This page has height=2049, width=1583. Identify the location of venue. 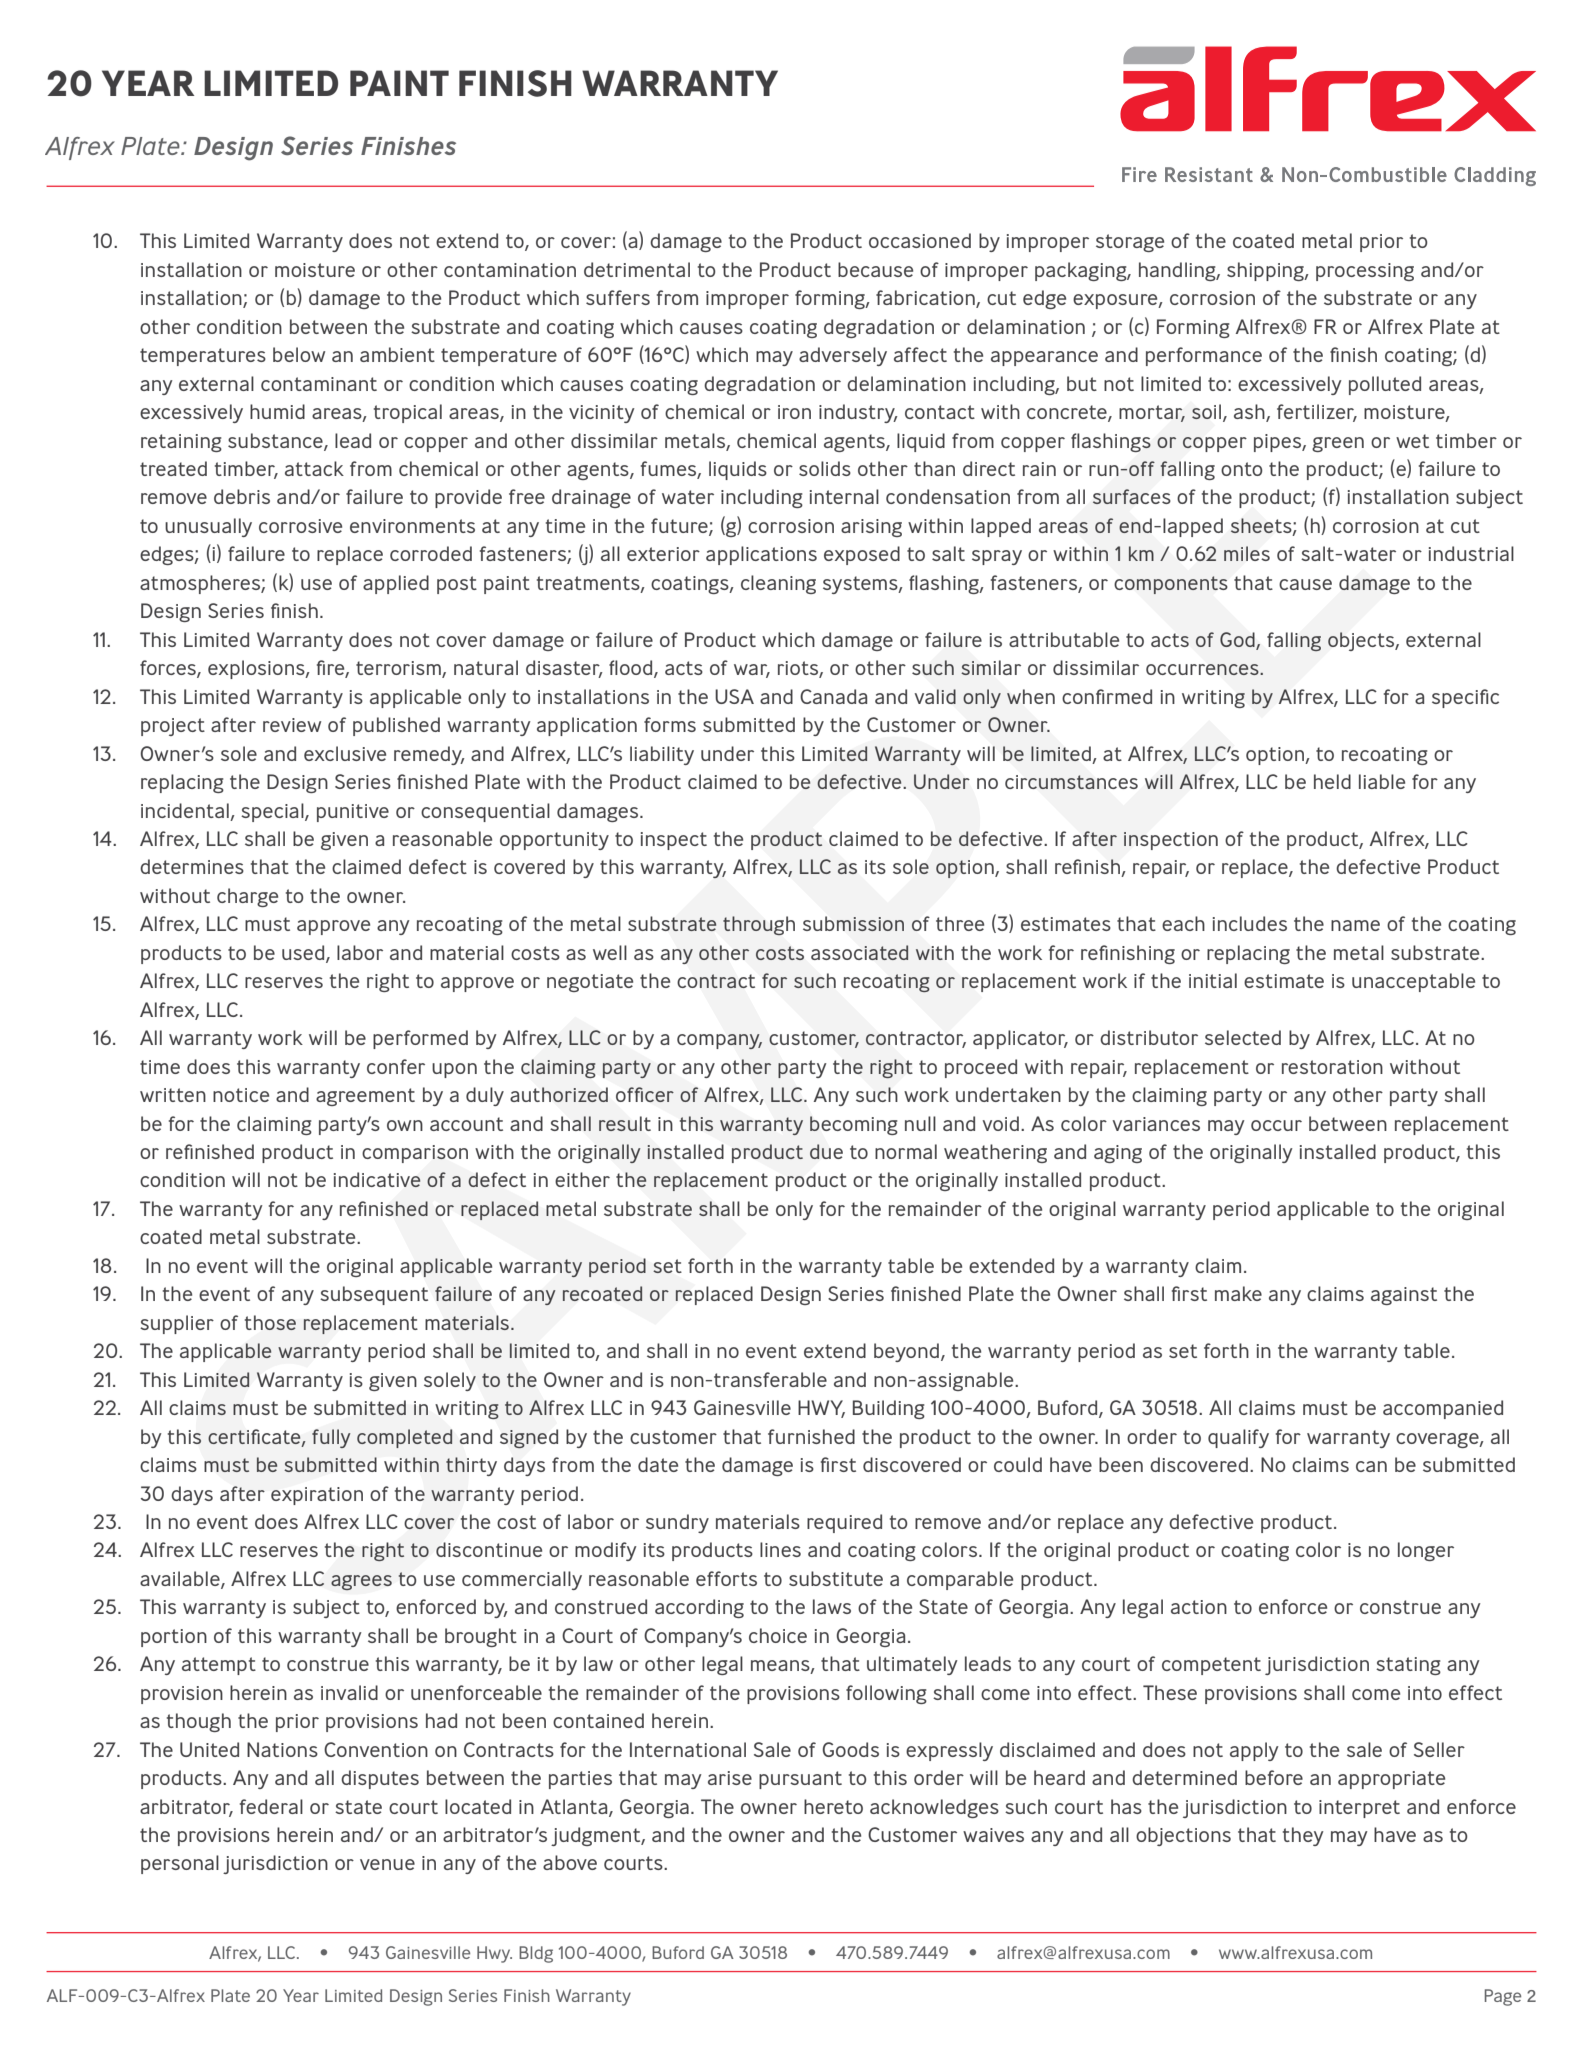
(387, 1864).
